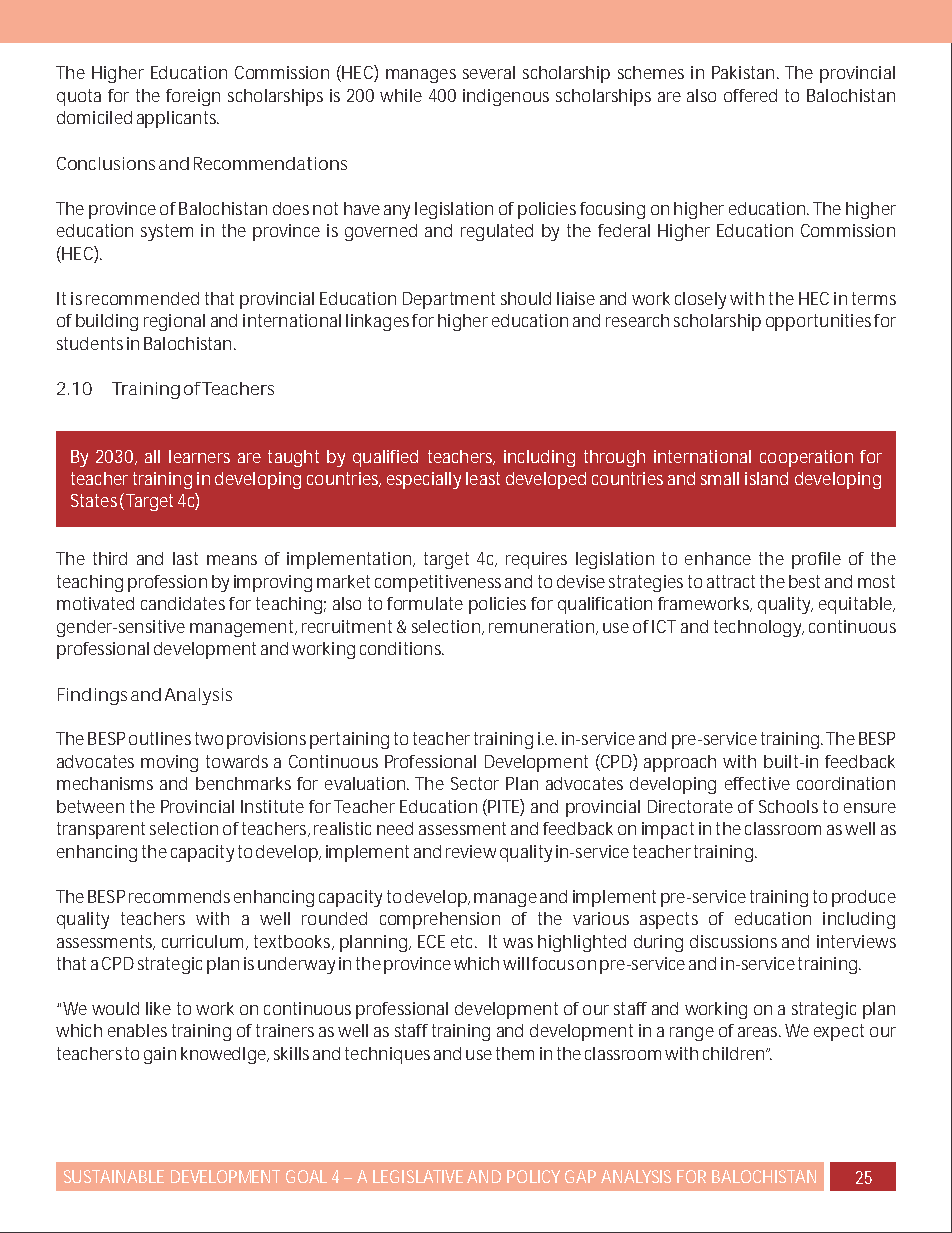 The image size is (952, 1233). I want to click on effective, so click(757, 783).
